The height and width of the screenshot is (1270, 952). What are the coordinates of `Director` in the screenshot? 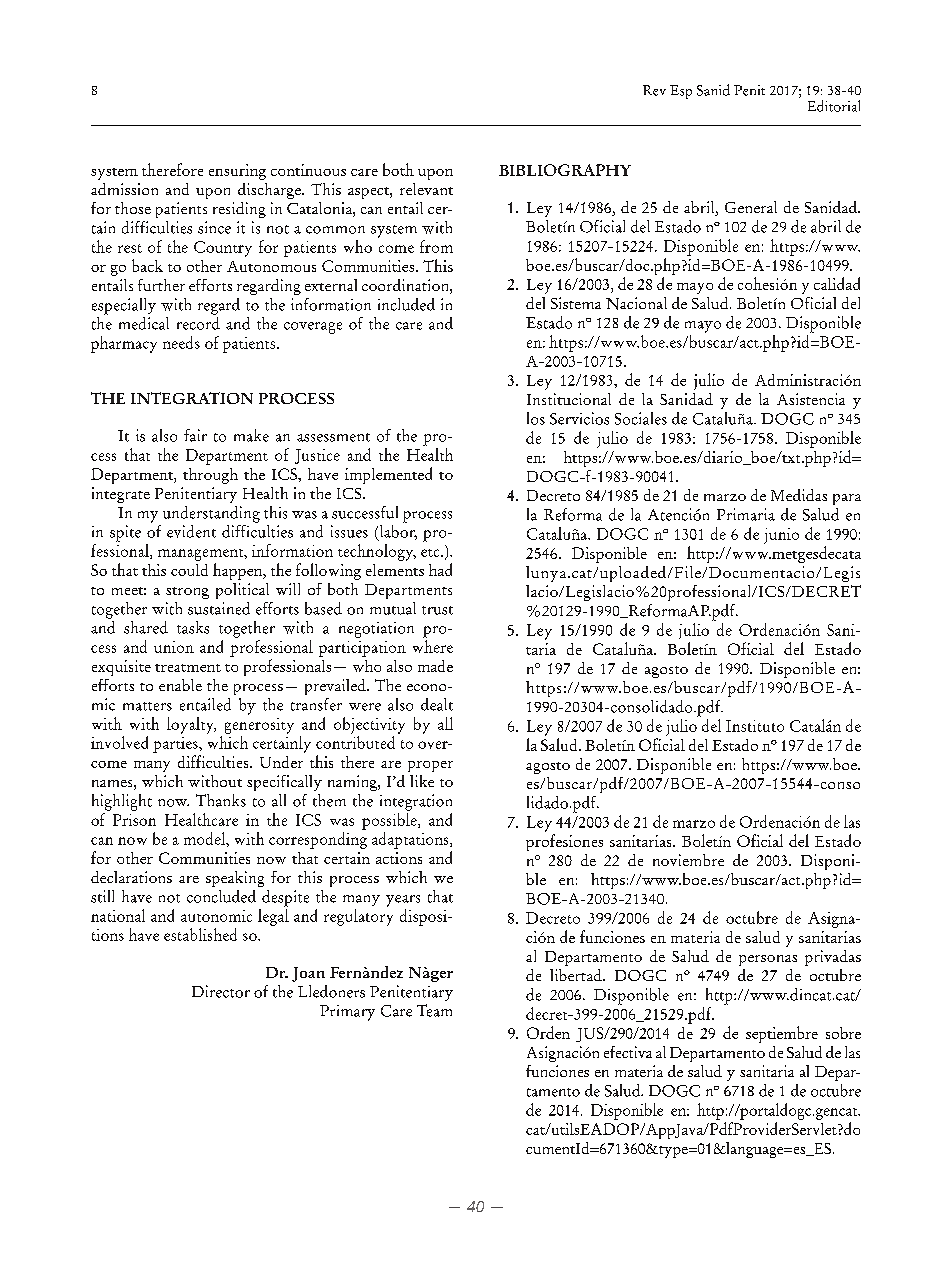 It's located at (221, 991).
